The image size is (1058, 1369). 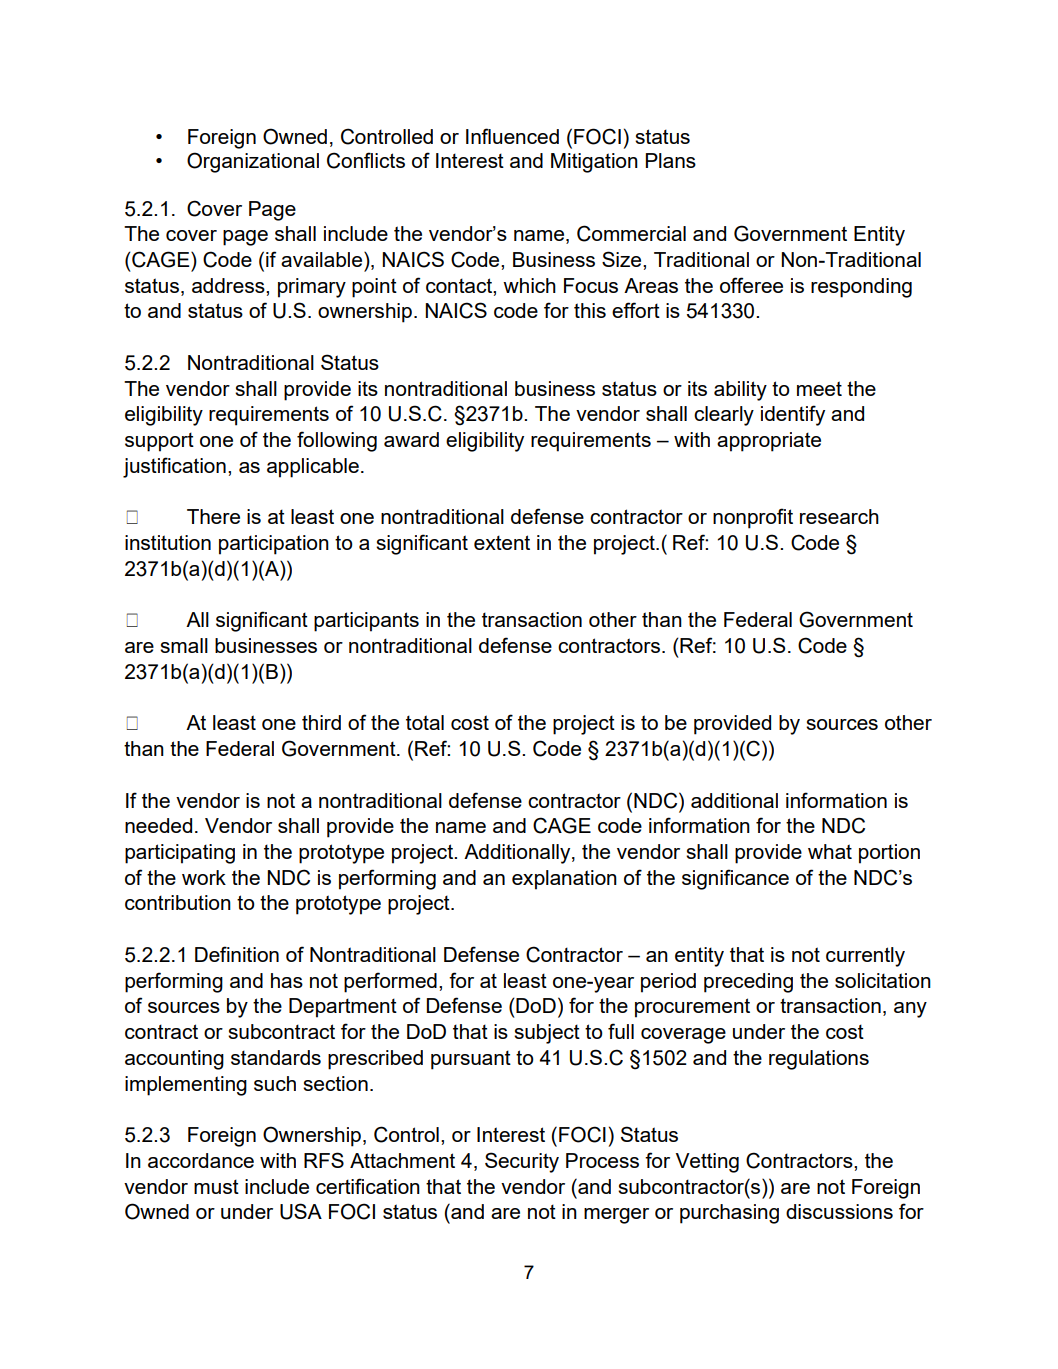 I want to click on subject, so click(x=547, y=1034).
